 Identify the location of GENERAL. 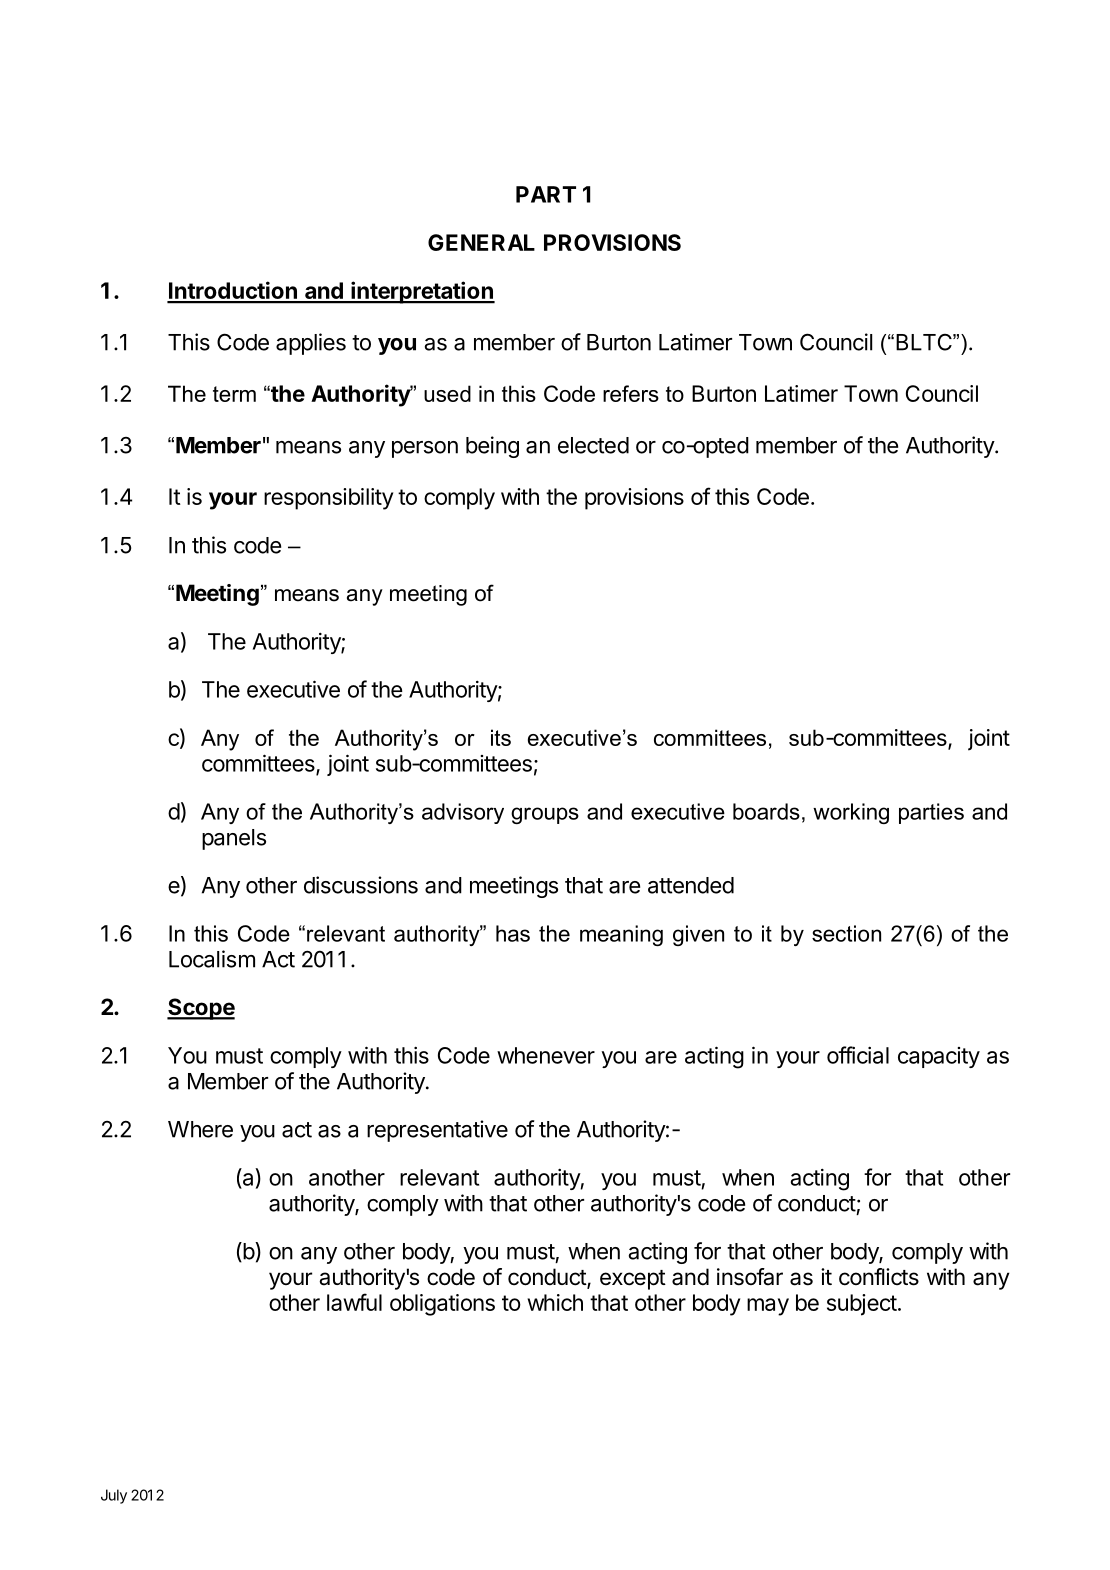
(481, 242).
